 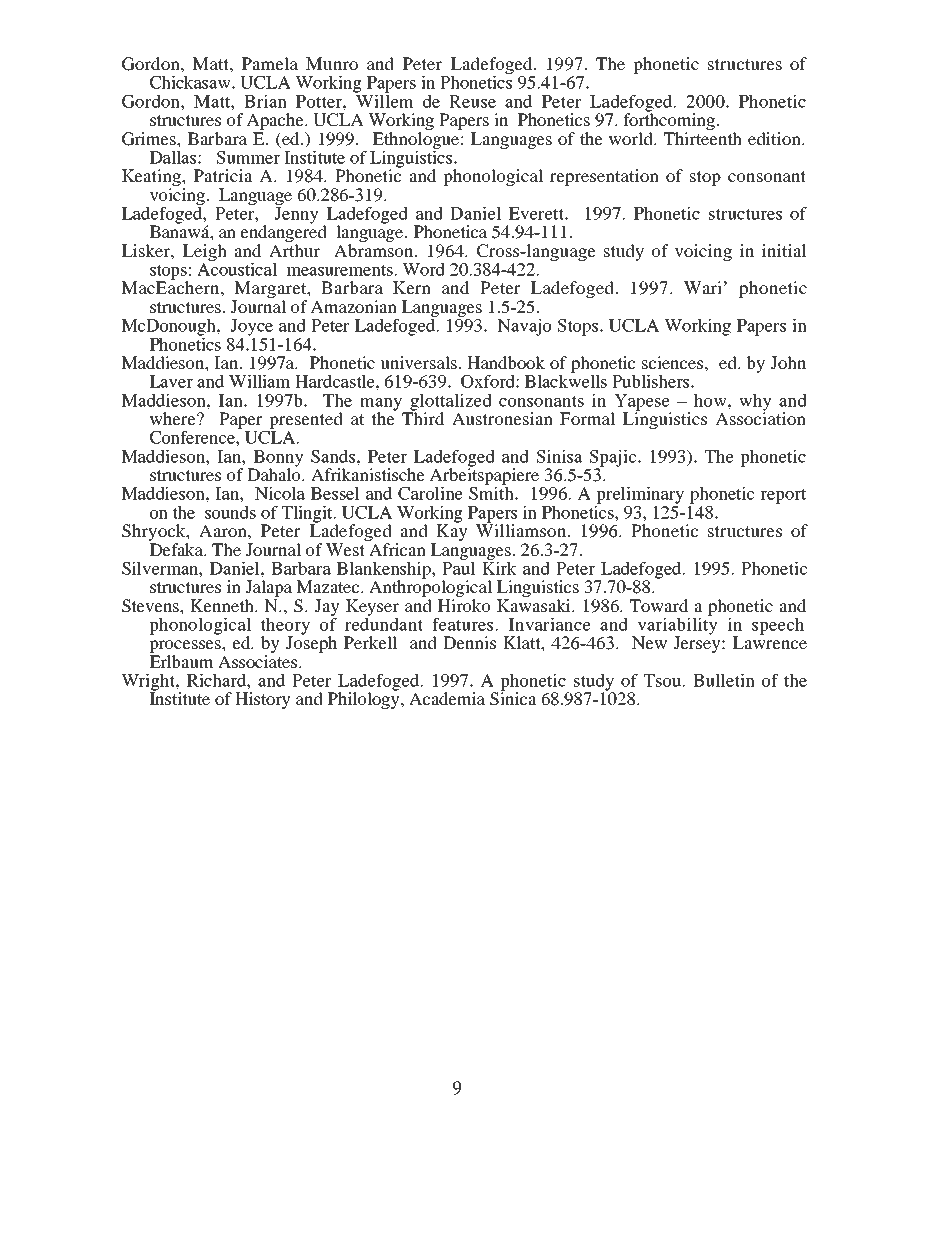 I want to click on presented, so click(x=305, y=422).
